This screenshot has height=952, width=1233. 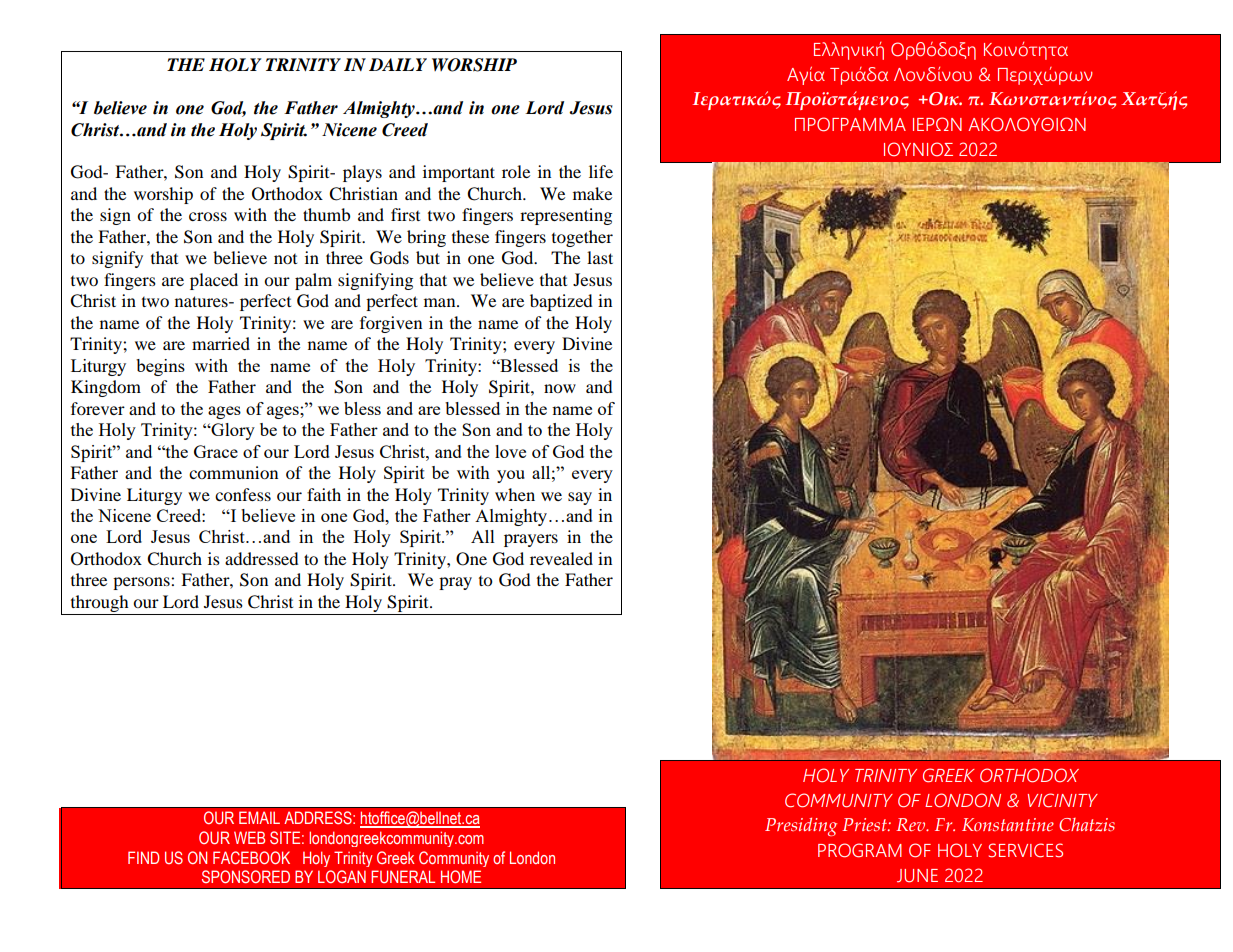 I want to click on DAILY, so click(x=398, y=64).
